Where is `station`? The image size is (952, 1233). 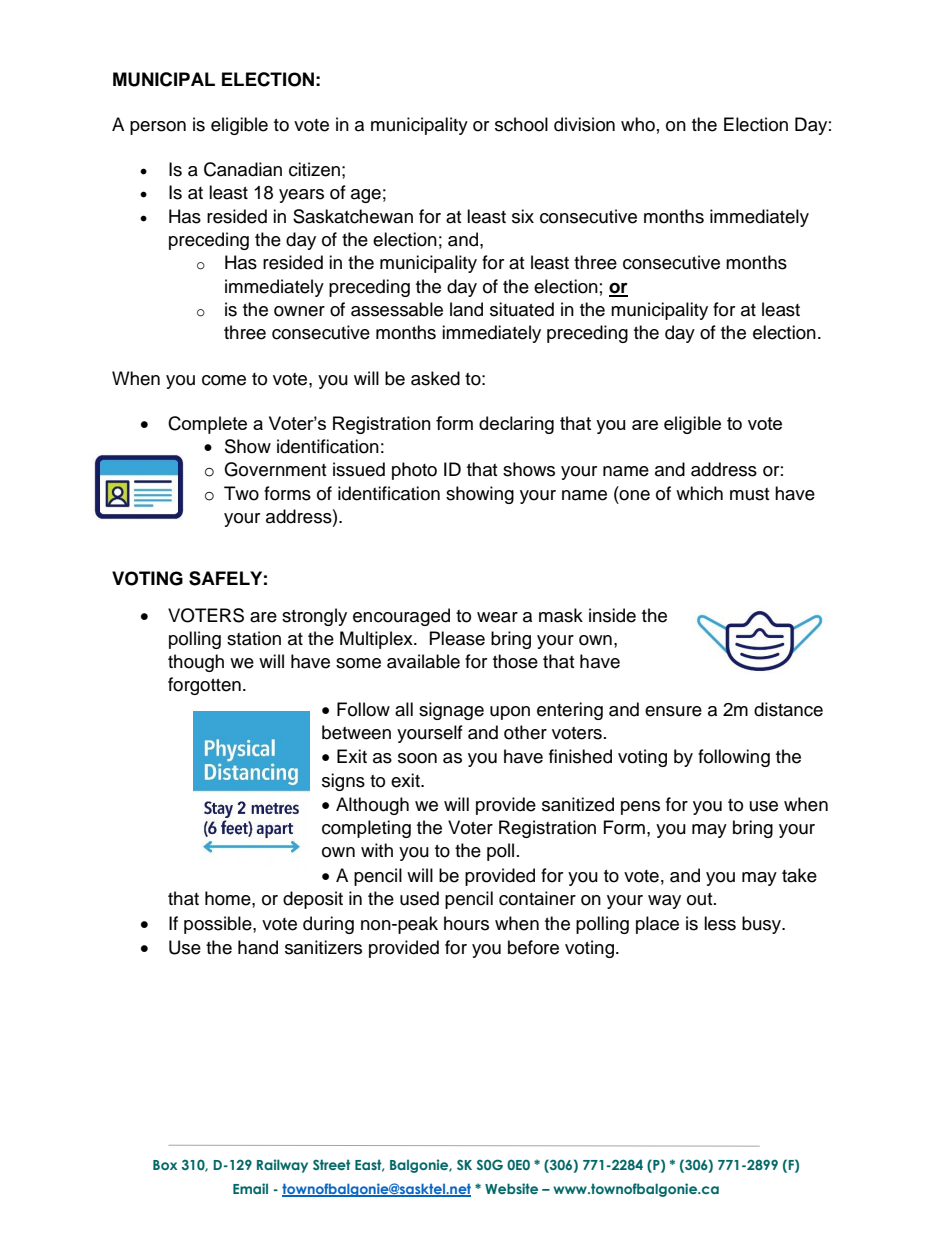 station is located at coordinates (254, 638).
